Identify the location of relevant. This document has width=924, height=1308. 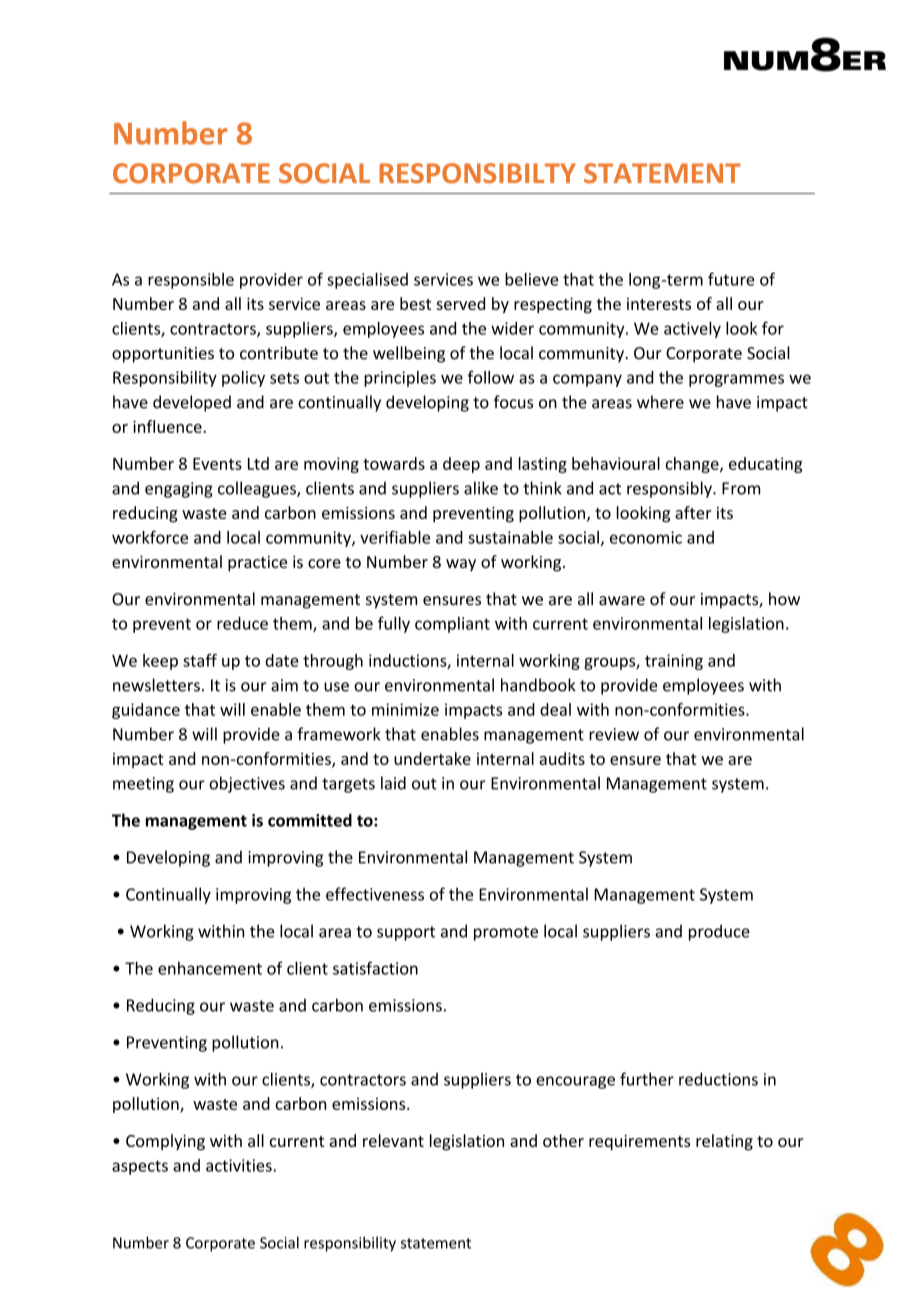
(393, 1140).
